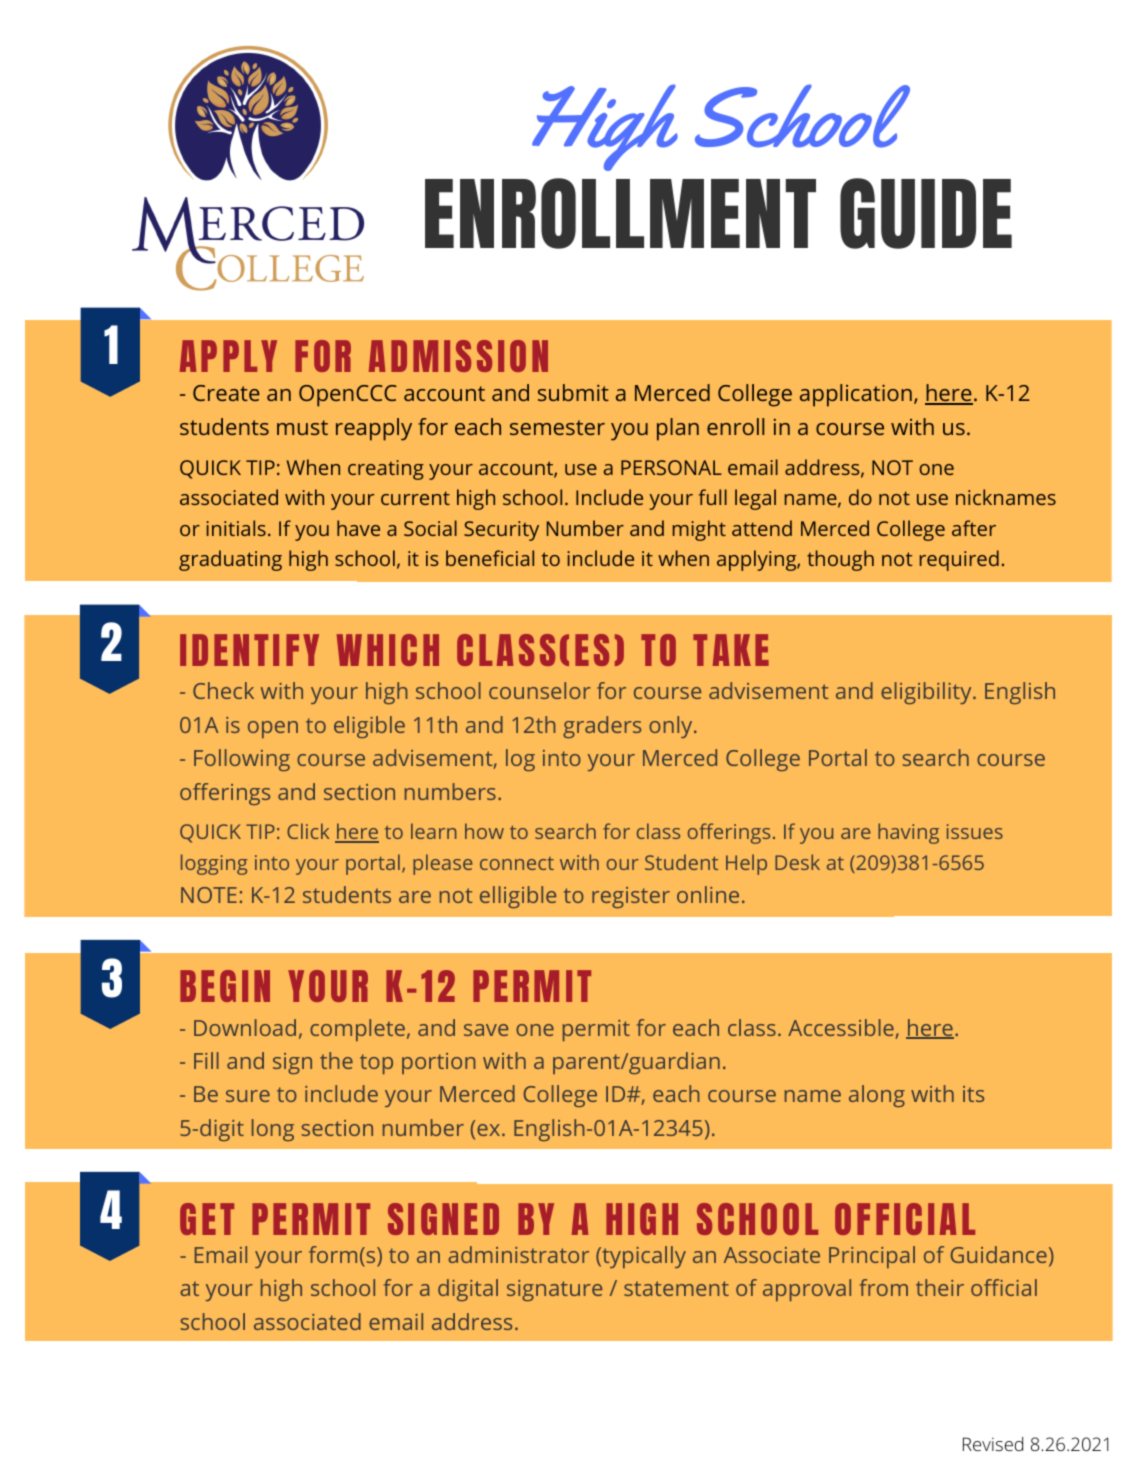 This screenshot has width=1136, height=1470. Describe the element at coordinates (207, 1219) in the screenshot. I see `GET` at that location.
